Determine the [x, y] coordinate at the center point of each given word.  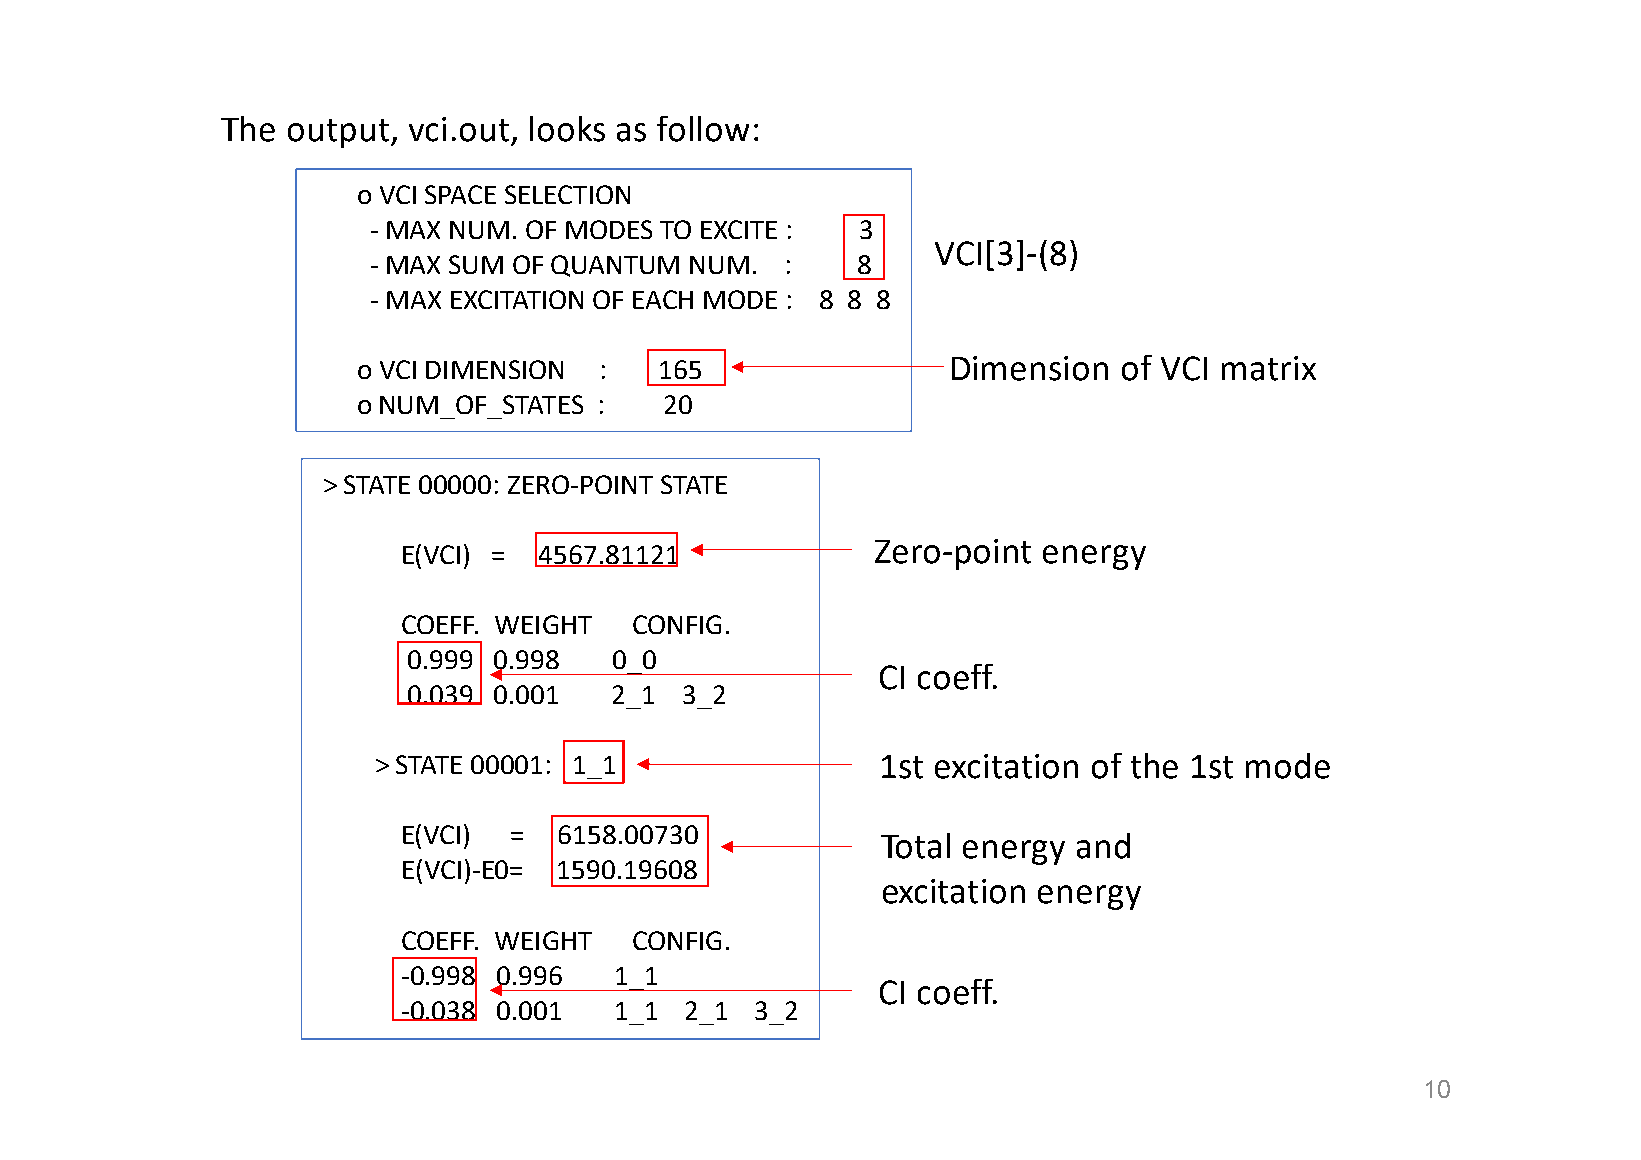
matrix [1269, 368]
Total [915, 846]
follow [703, 129]
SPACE [460, 194]
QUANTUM [615, 266]
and [1103, 846]
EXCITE [739, 229]
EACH [663, 299]
